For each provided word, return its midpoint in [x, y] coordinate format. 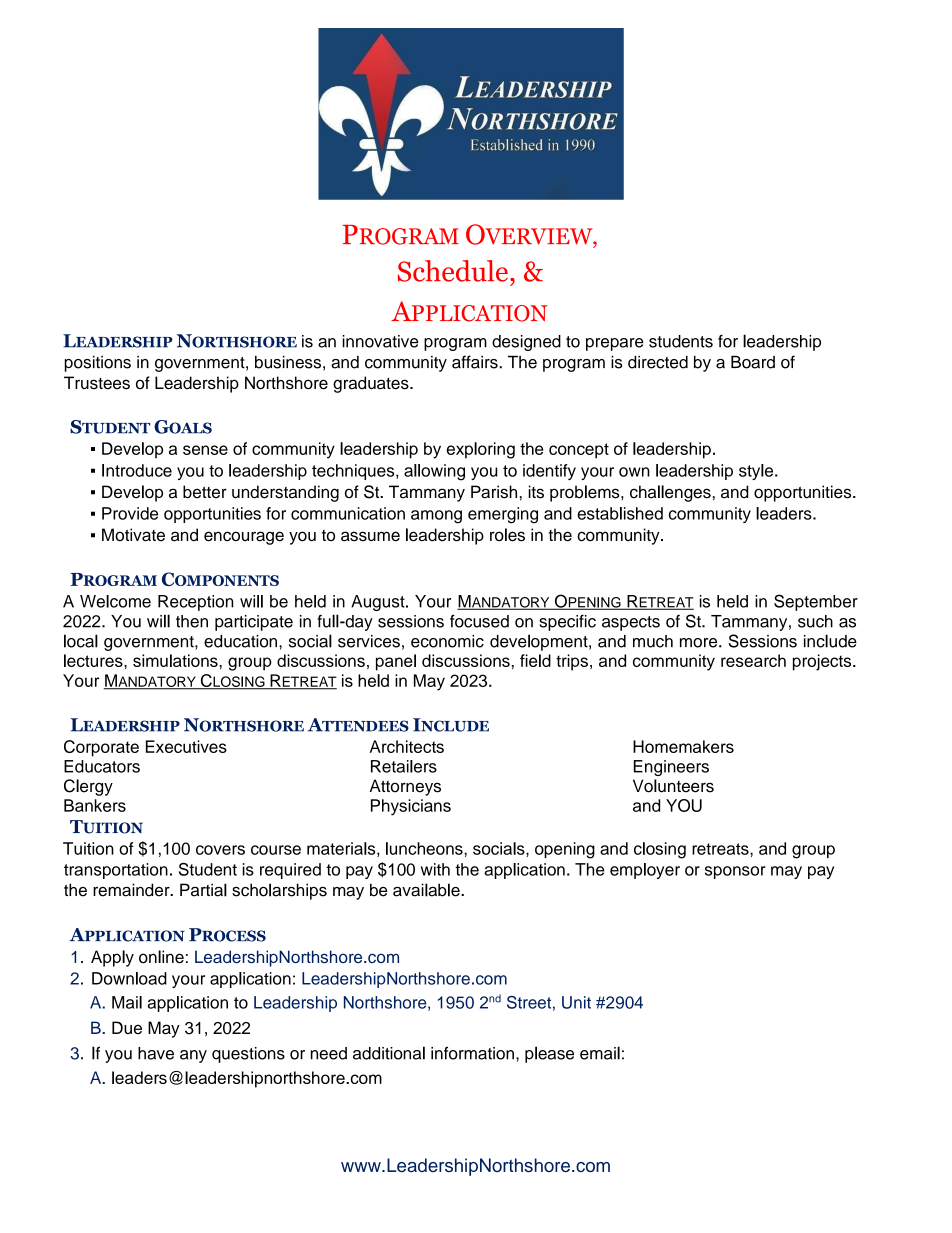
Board [753, 362]
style [757, 472]
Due [127, 1027]
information [472, 1053]
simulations [176, 660]
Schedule [453, 271]
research [753, 660]
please [549, 1054]
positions [98, 364]
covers [220, 850]
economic [447, 641]
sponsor [735, 872]
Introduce [137, 470]
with [435, 869]
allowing [434, 472]
